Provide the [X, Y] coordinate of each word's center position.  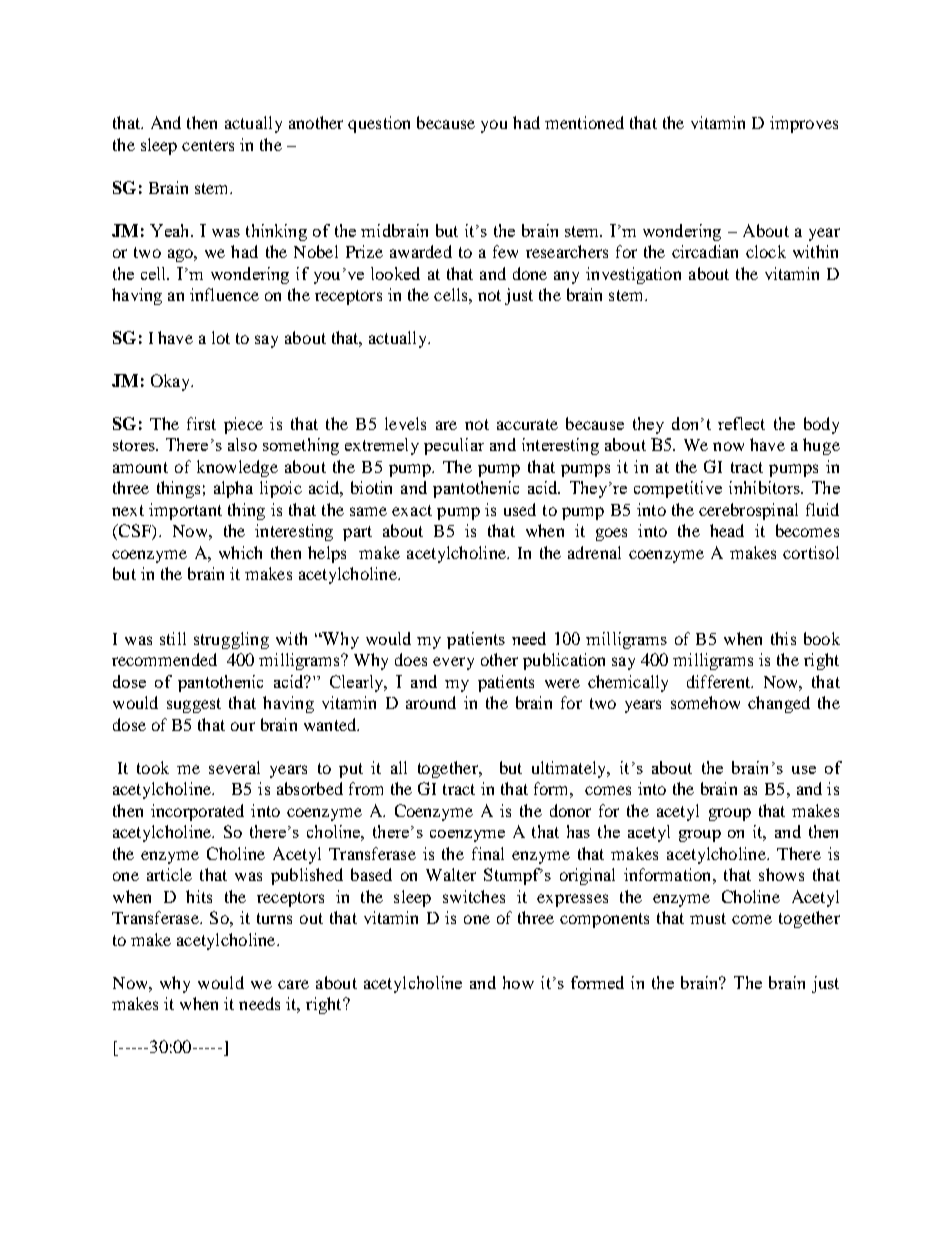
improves [804, 124]
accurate [527, 424]
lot [221, 337]
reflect [741, 423]
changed [779, 704]
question [379, 124]
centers [208, 145]
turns [274, 918]
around [431, 702]
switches [474, 896]
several [234, 767]
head [727, 530]
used [520, 509]
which [240, 552]
